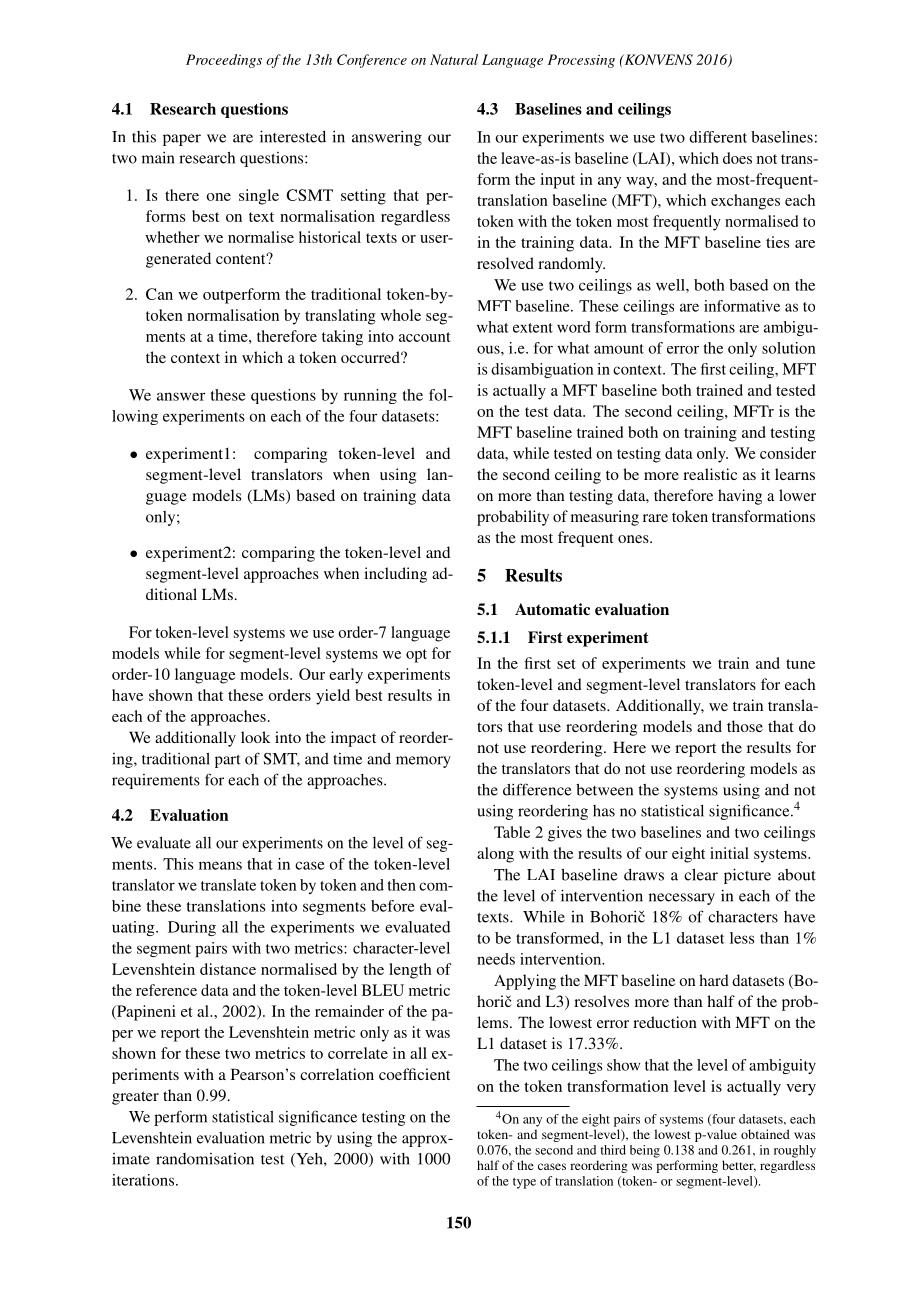  Describe the element at coordinates (454, 59) in the image. I see `Natural` at that location.
